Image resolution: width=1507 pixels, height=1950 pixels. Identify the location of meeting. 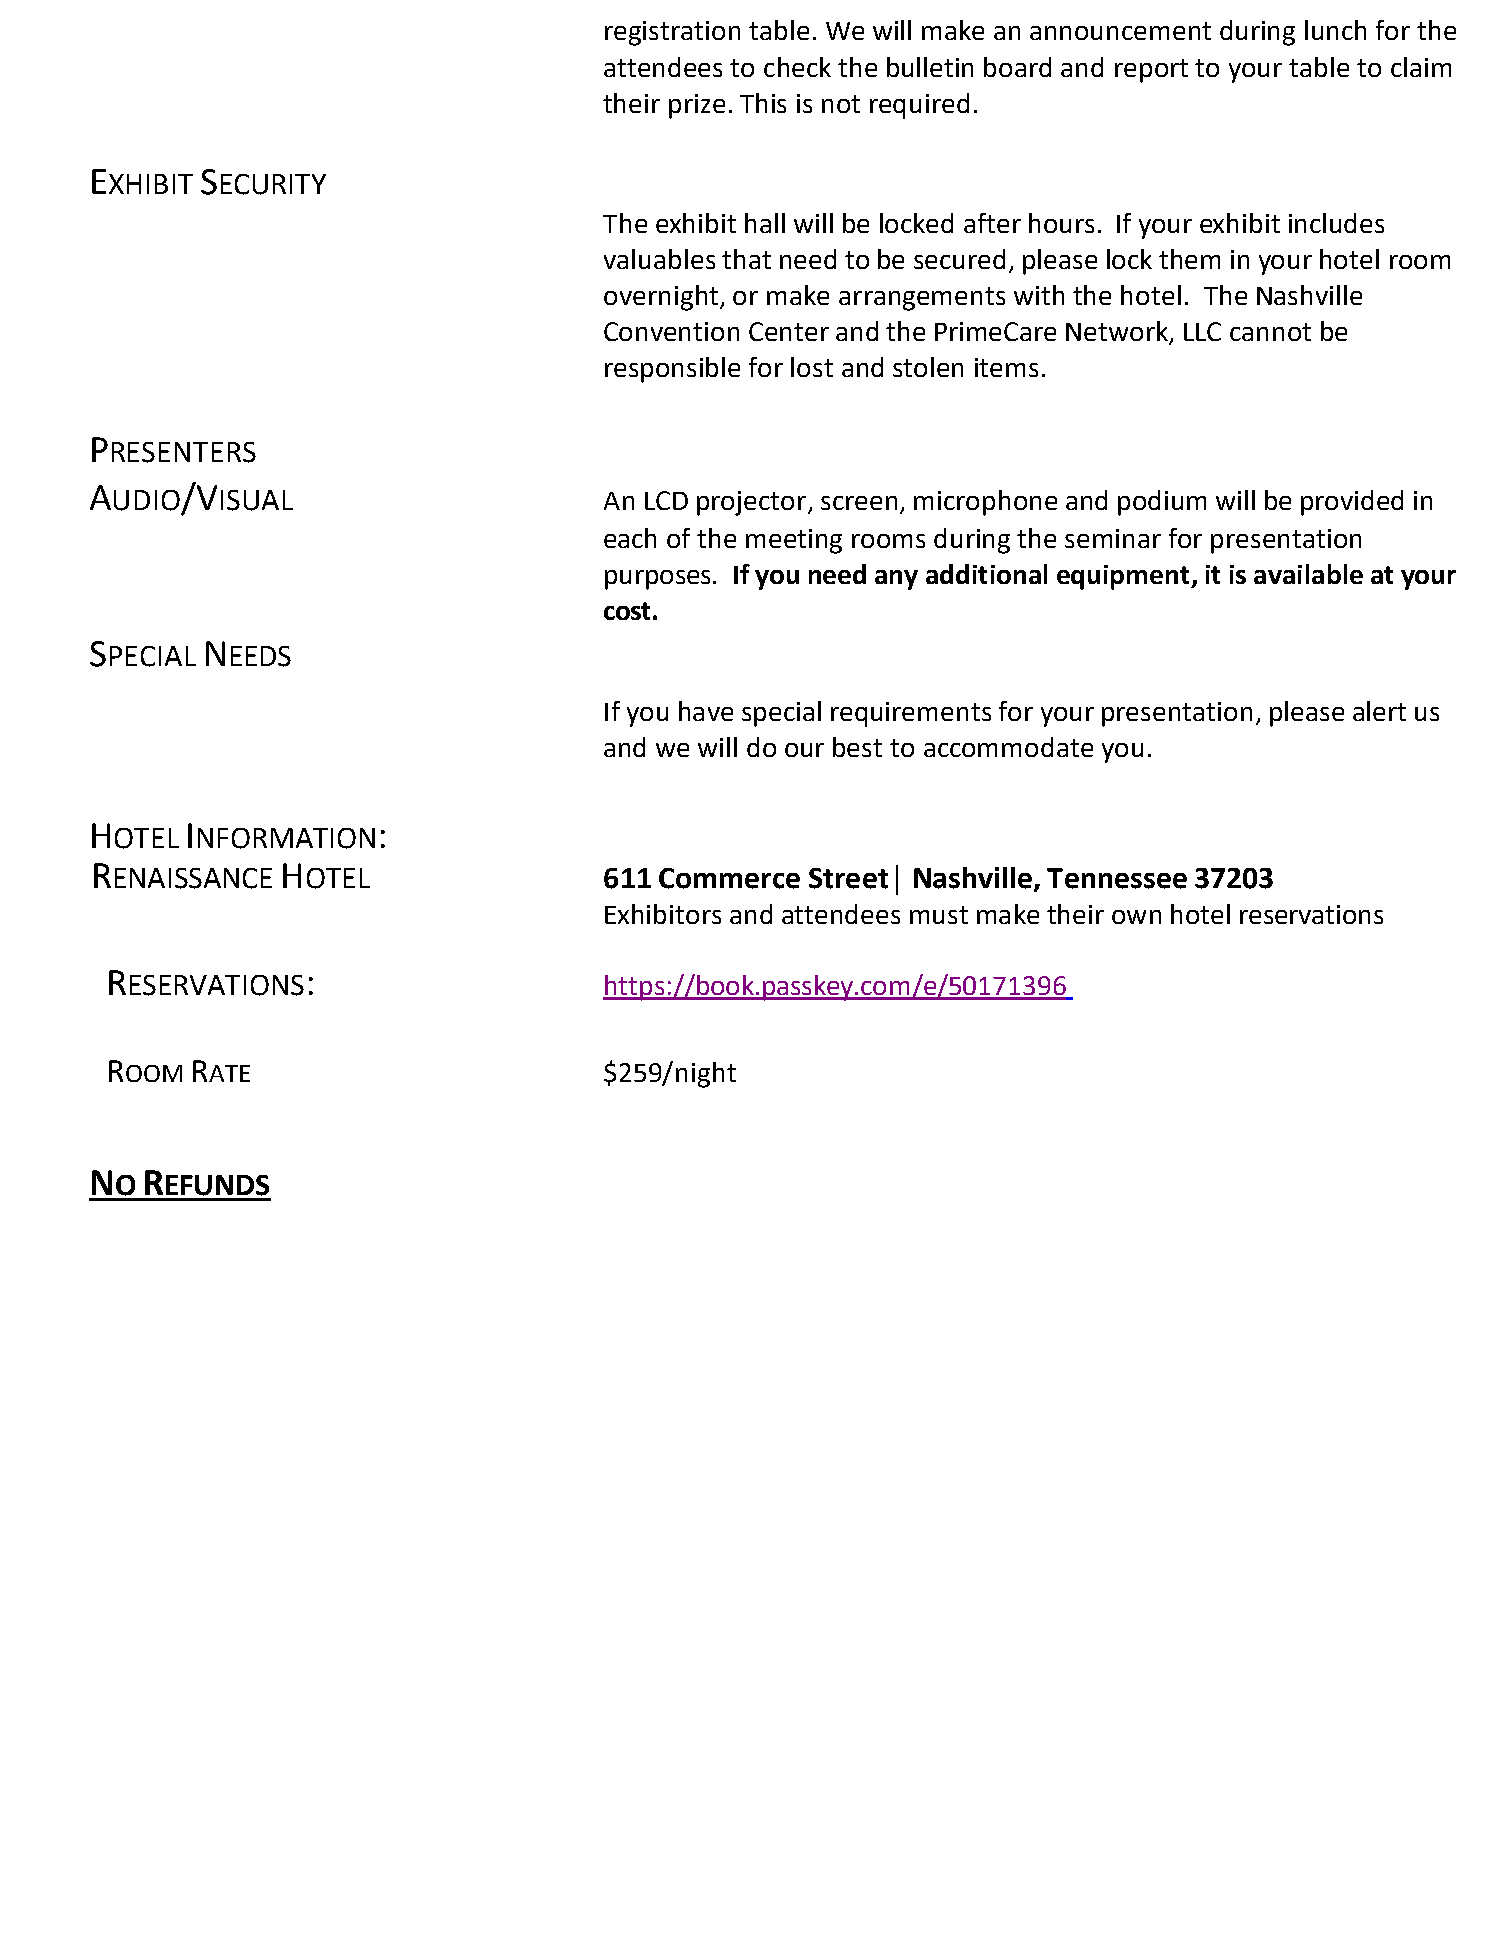
(794, 541).
